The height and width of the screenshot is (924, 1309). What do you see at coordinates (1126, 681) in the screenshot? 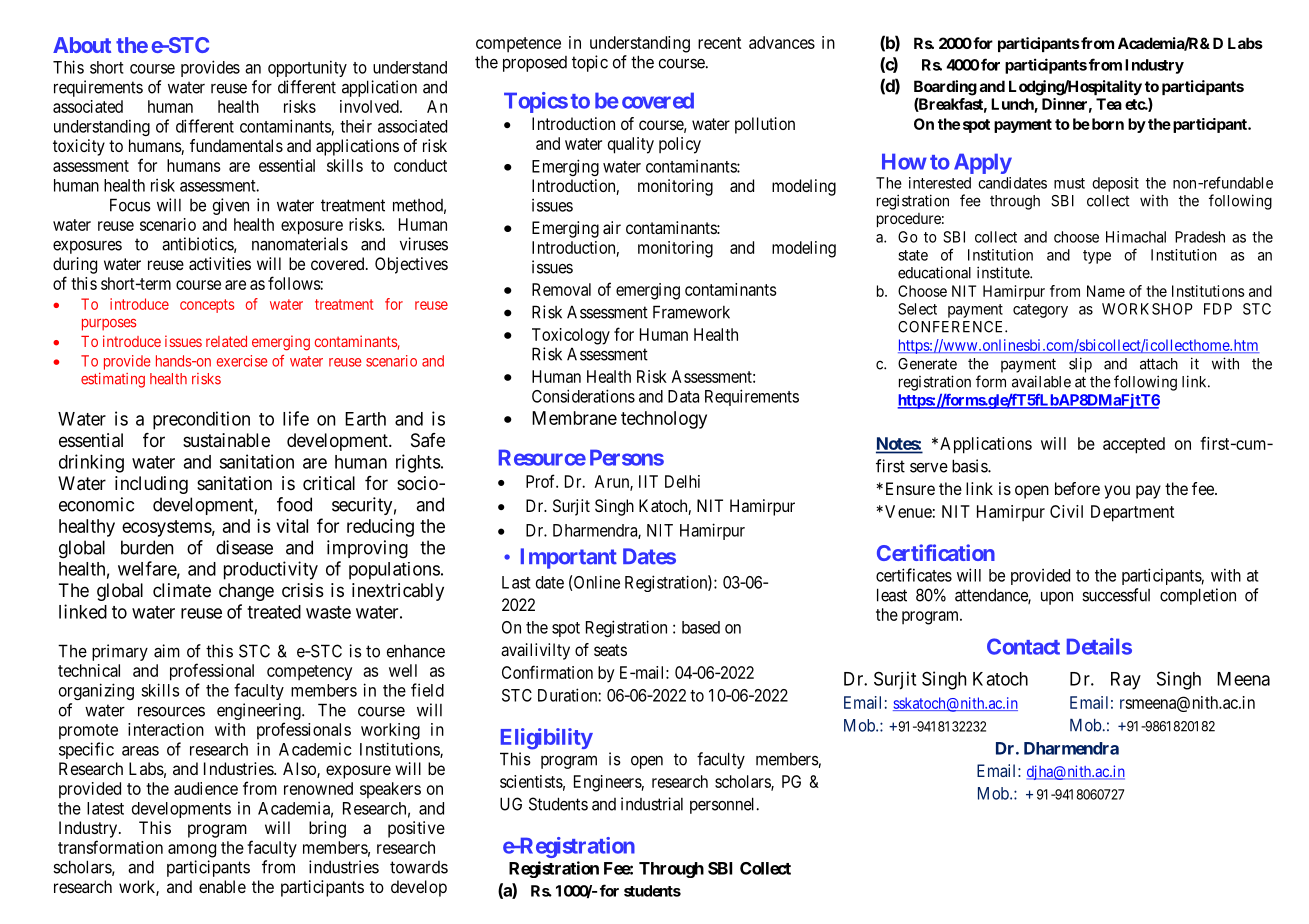
I see `Ray` at bounding box center [1126, 681].
